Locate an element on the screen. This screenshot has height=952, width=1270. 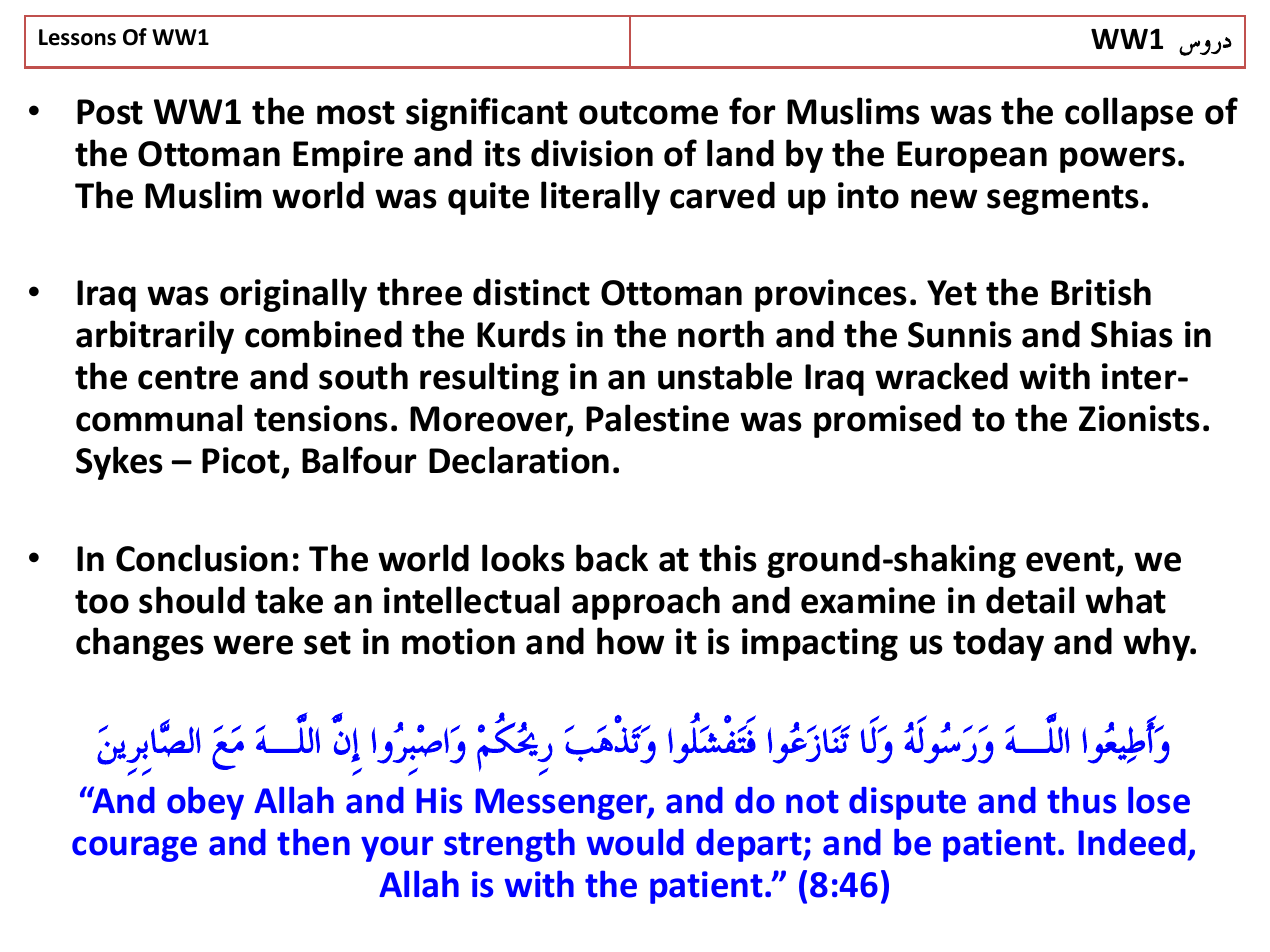
today is located at coordinates (998, 644).
